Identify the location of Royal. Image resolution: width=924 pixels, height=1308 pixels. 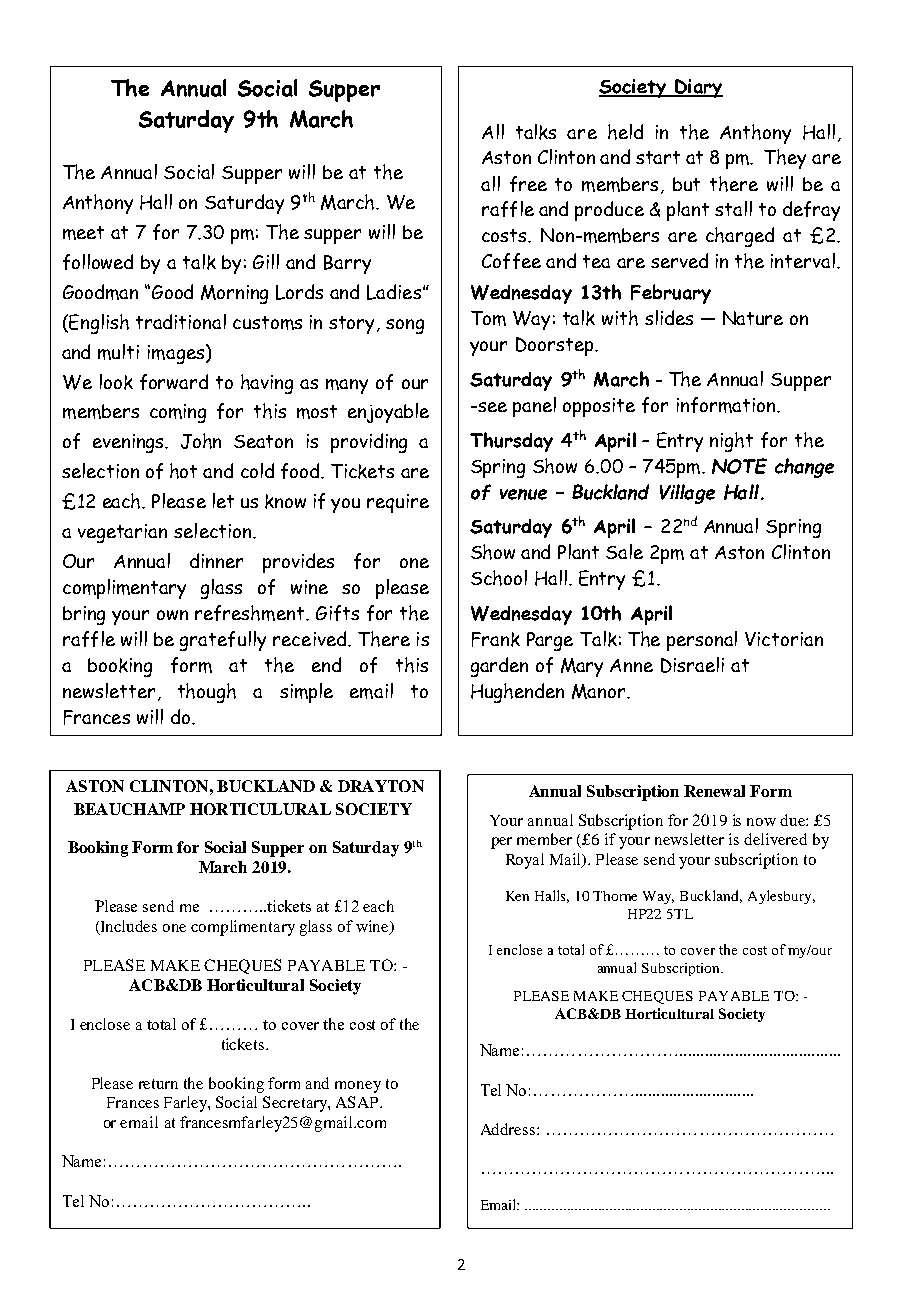
(525, 861).
